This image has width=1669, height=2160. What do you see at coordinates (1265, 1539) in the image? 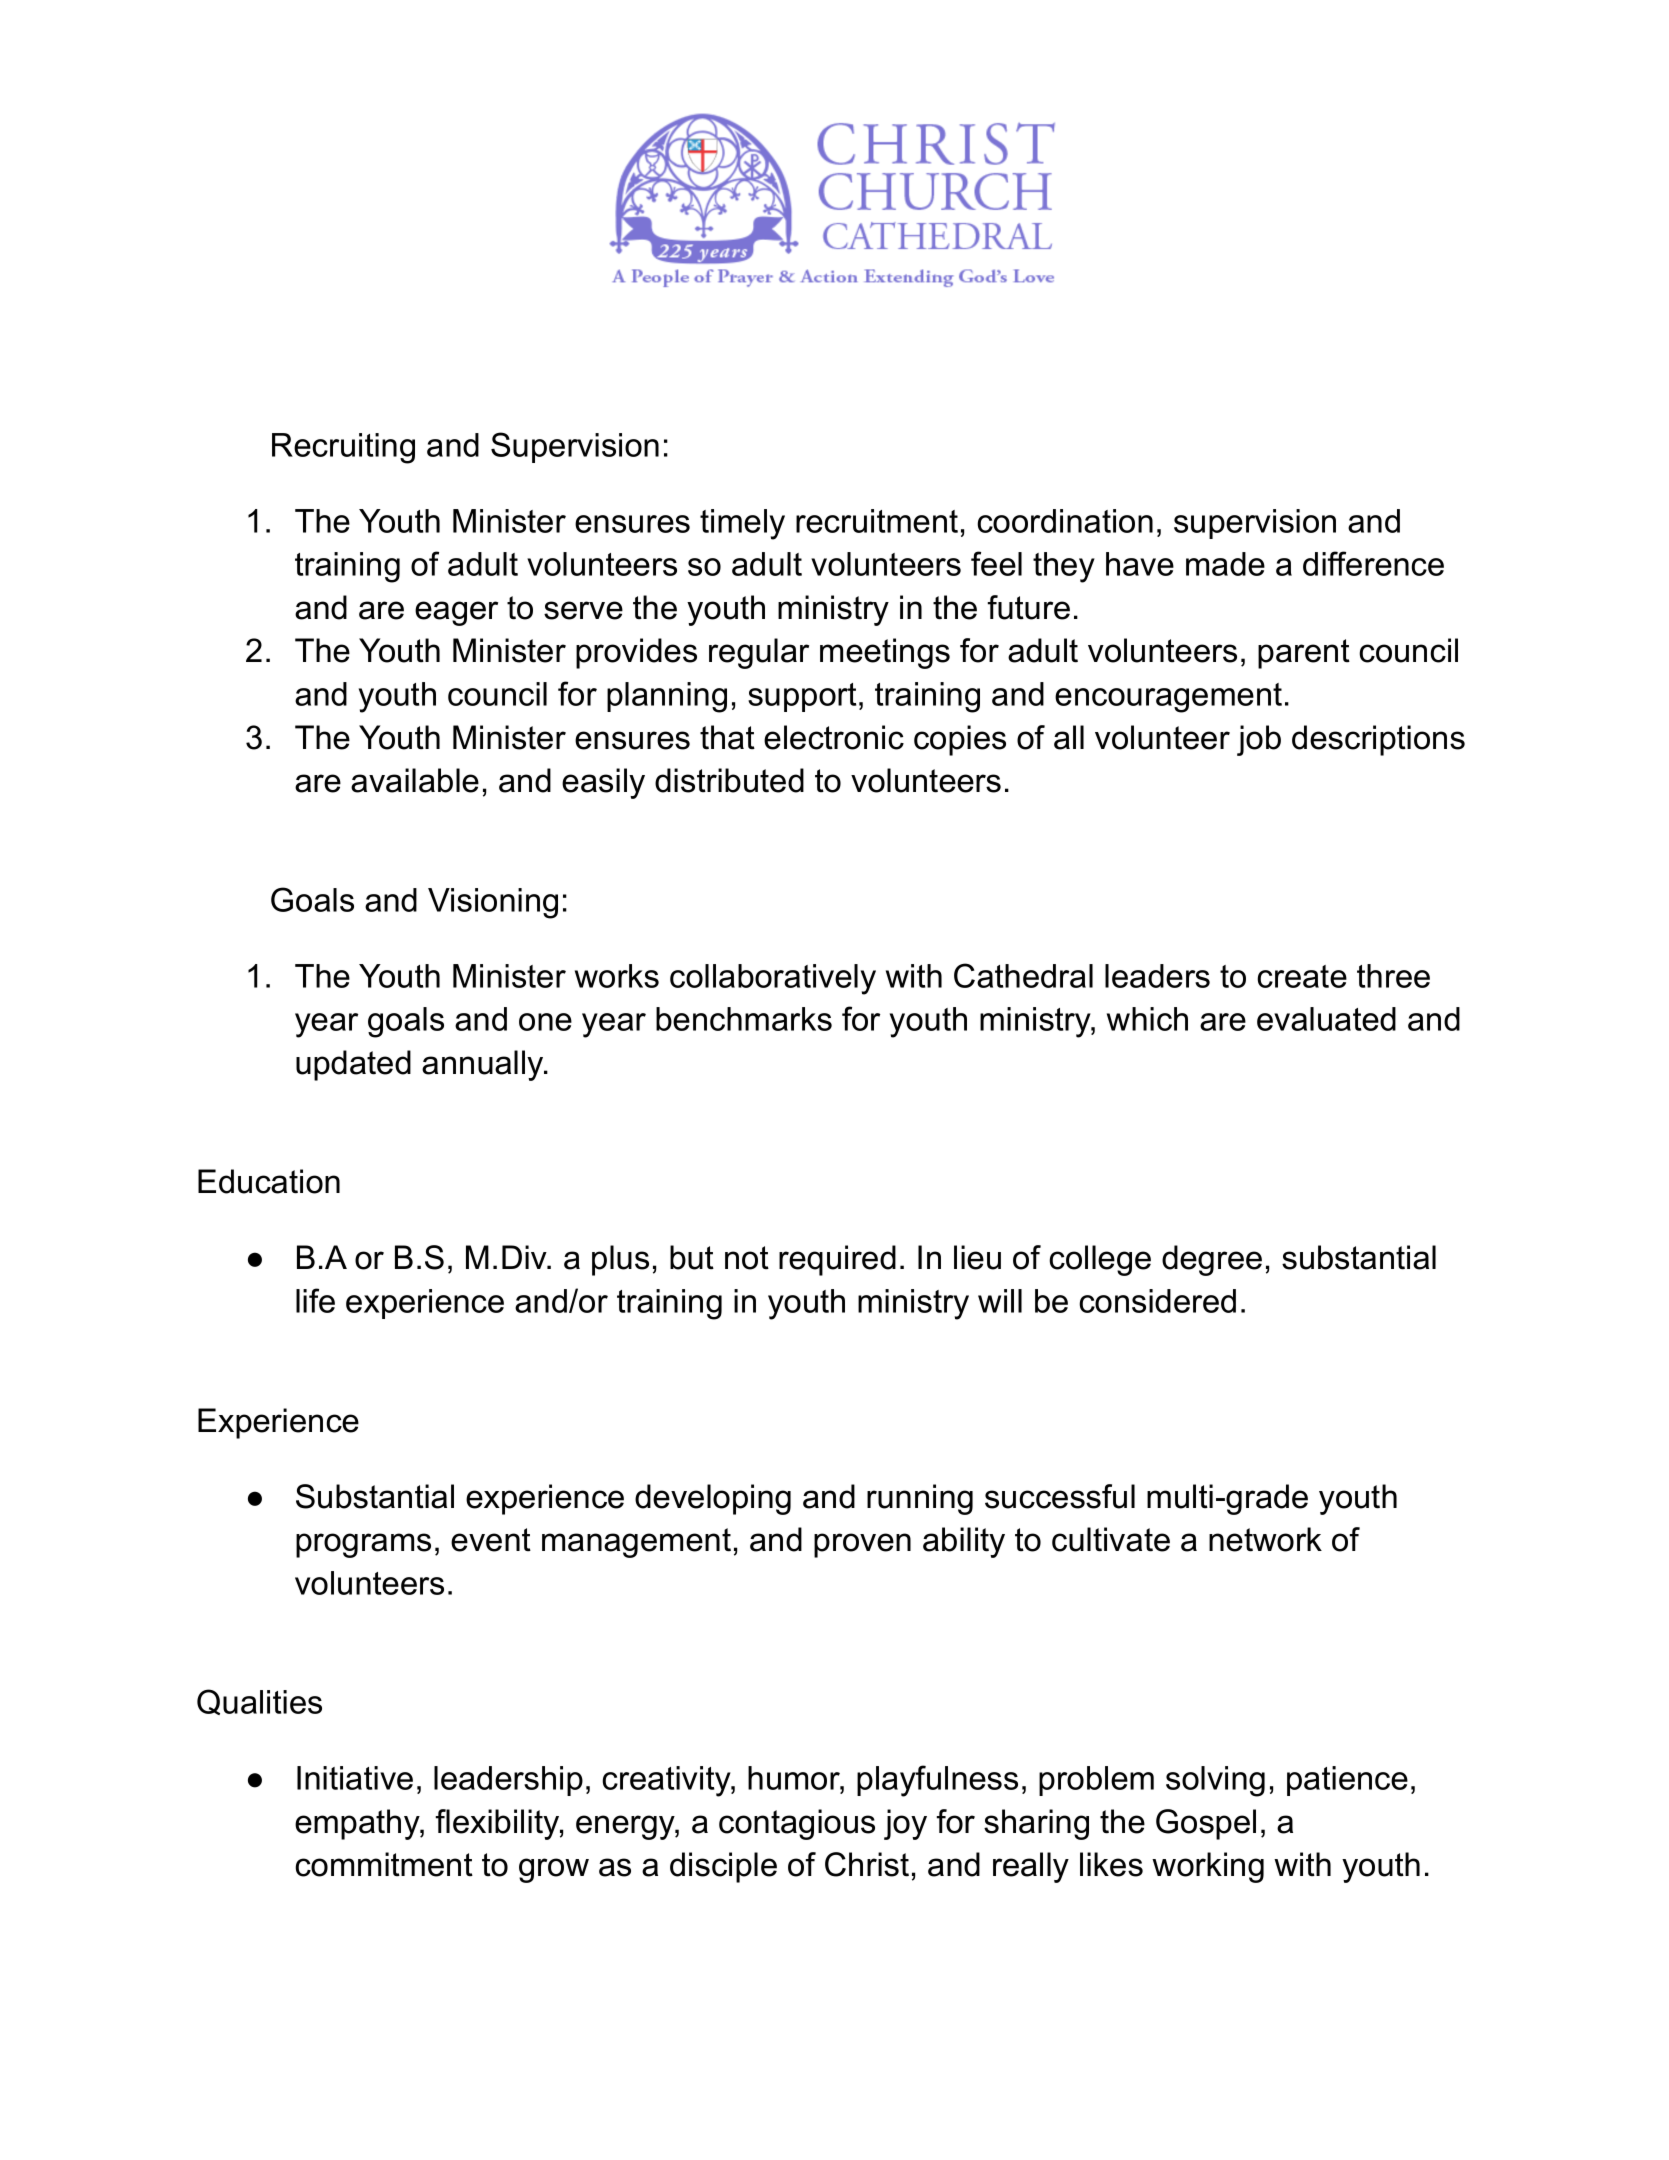
I see `network` at bounding box center [1265, 1539].
